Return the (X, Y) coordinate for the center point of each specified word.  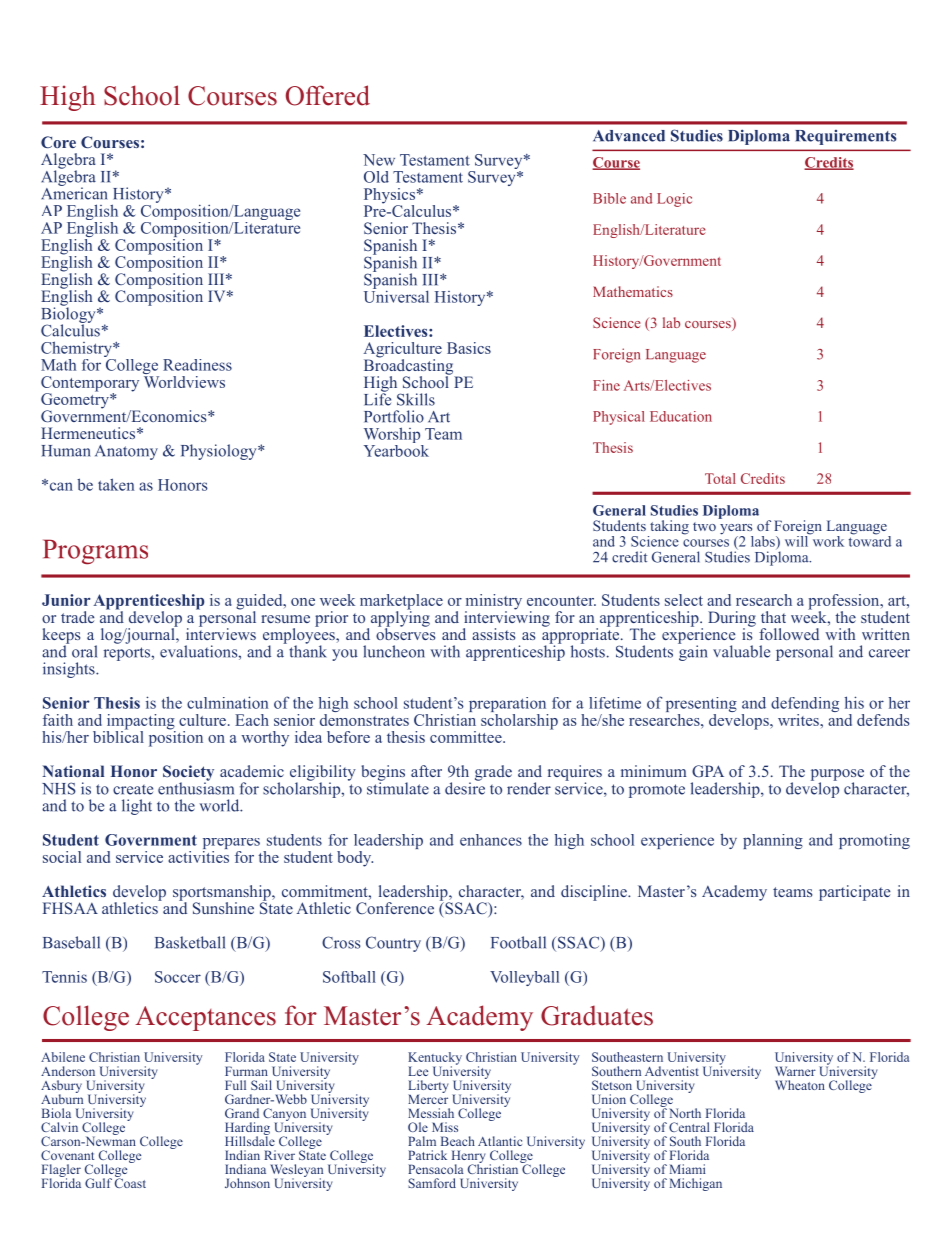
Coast (130, 1182)
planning (773, 841)
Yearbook (396, 449)
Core (58, 142)
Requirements (845, 137)
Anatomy (126, 452)
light (137, 807)
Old (376, 177)
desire (465, 787)
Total (720, 478)
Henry (468, 1157)
